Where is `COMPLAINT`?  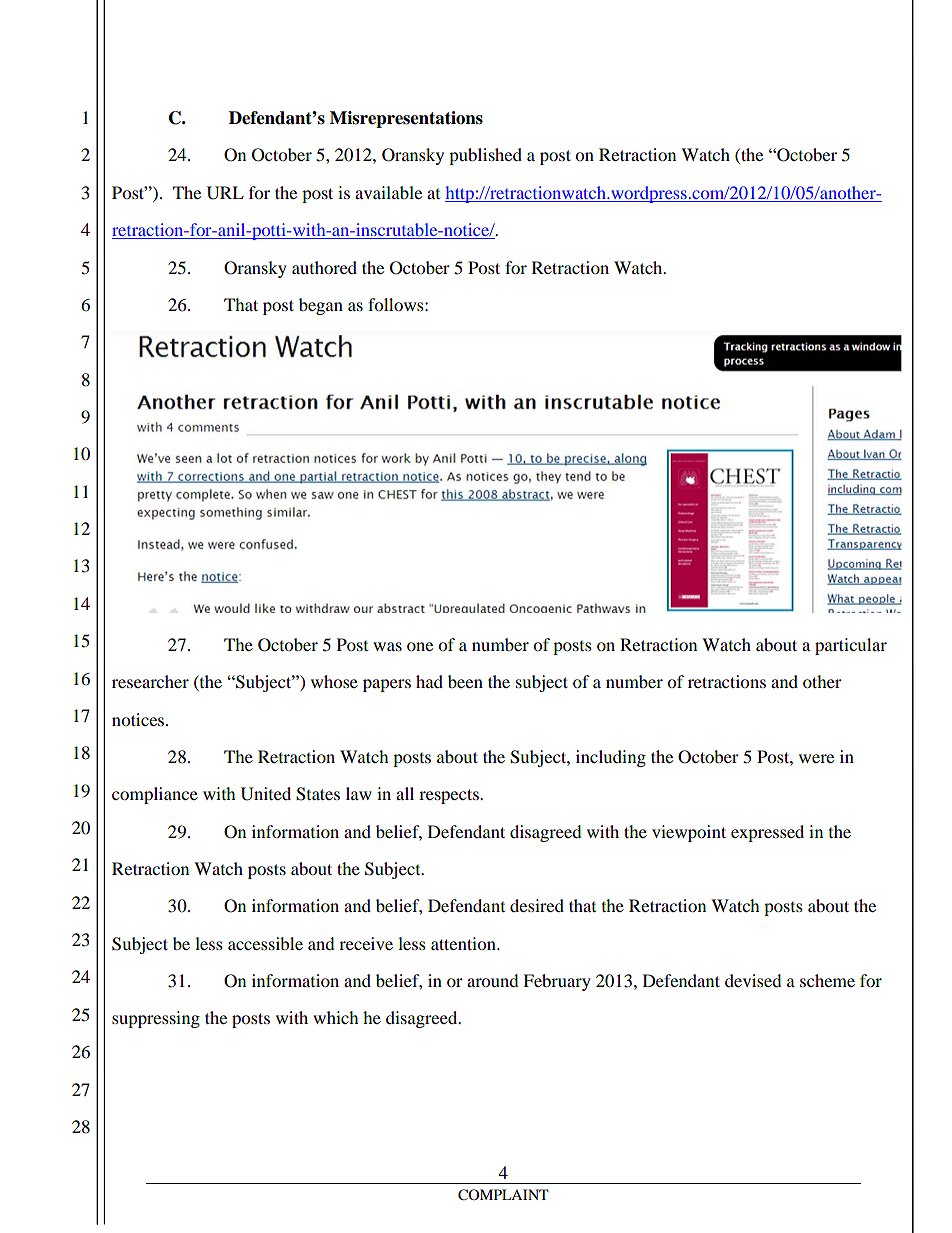
COMPLAINT is located at coordinates (503, 1195).
